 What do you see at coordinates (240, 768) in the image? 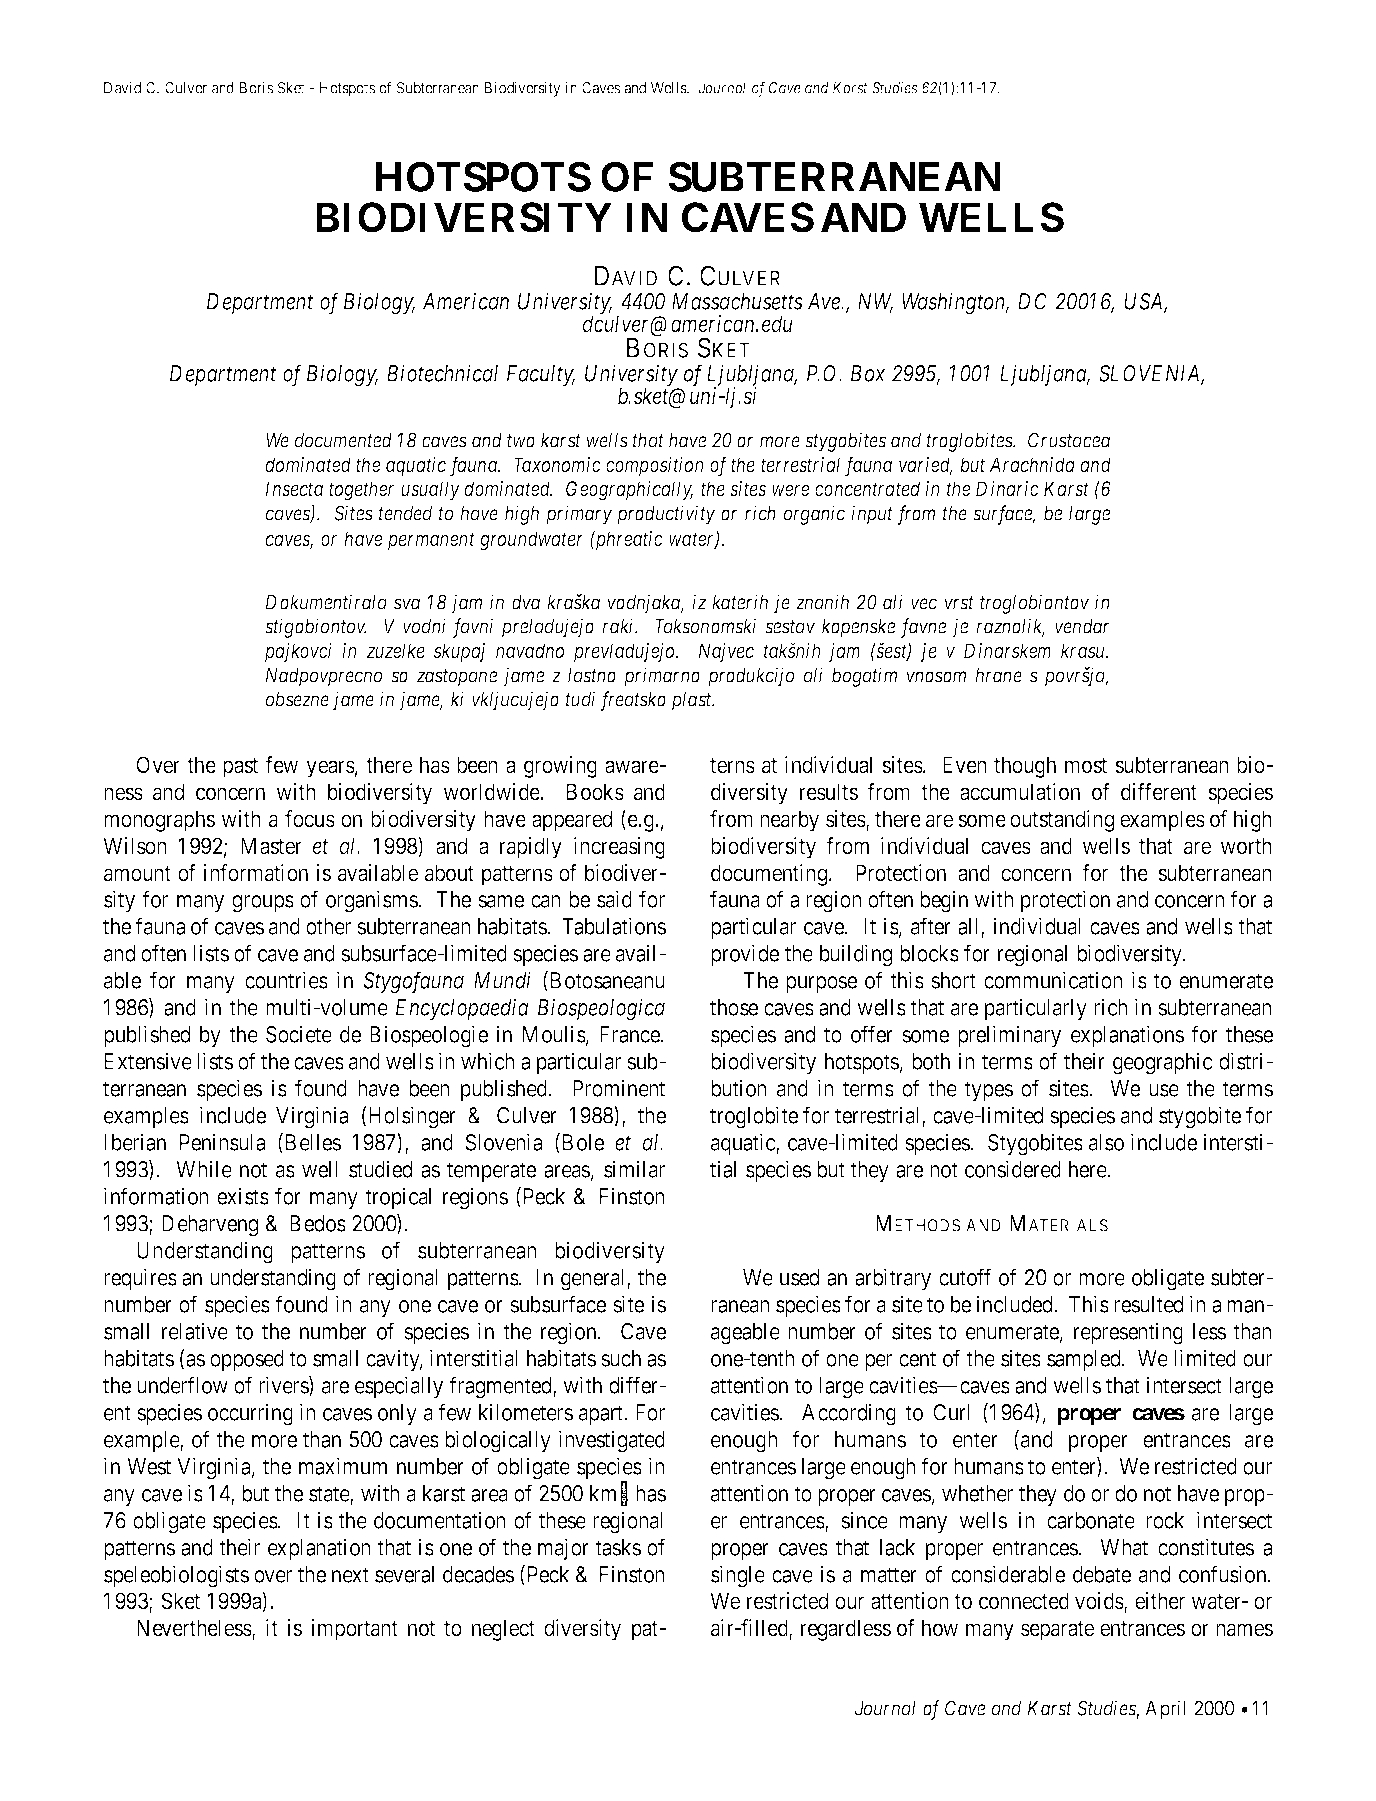
I see `past` at bounding box center [240, 768].
